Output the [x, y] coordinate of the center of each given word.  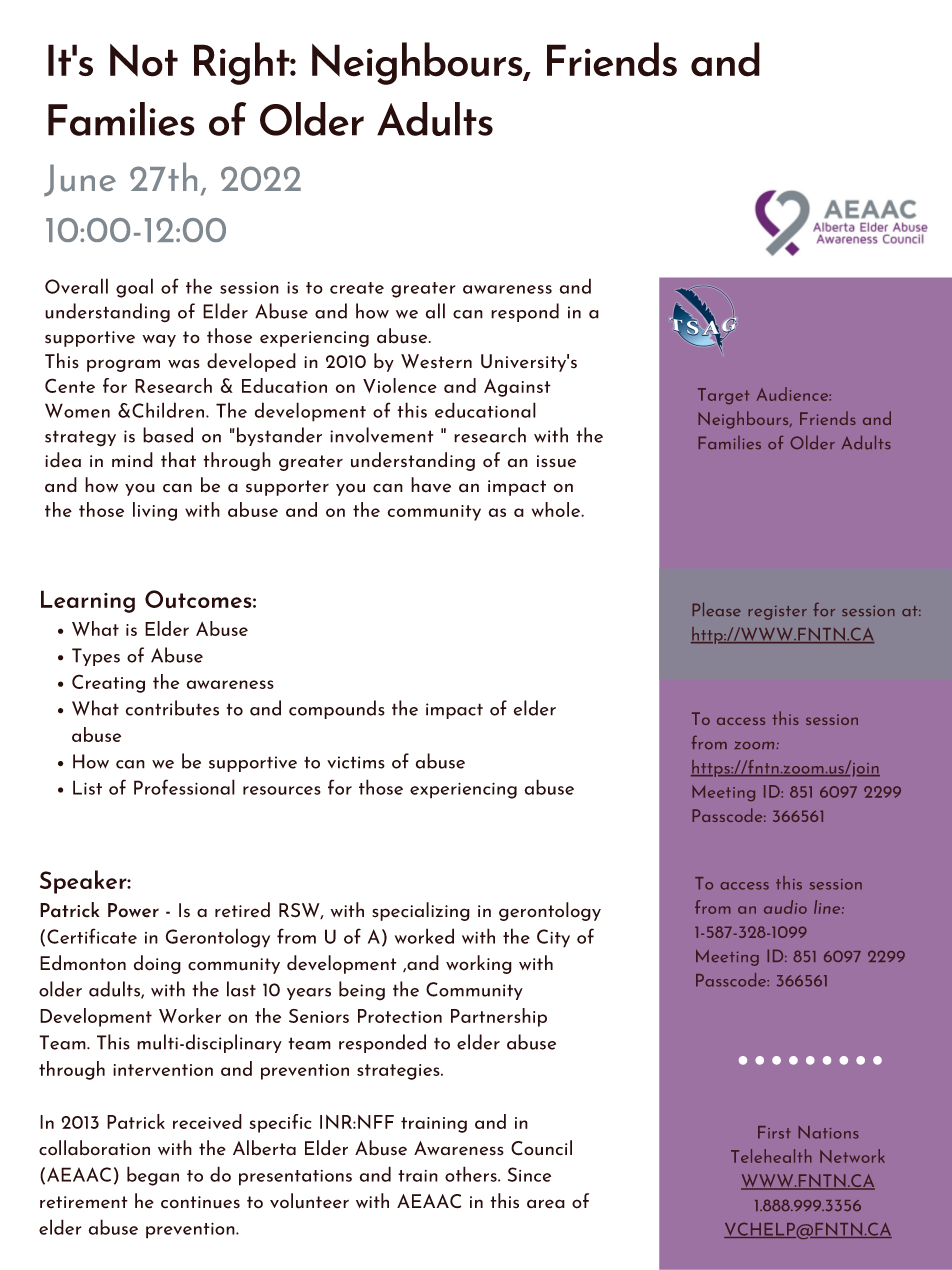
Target [723, 396]
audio [785, 907]
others [472, 1174]
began [153, 1176]
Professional [184, 787]
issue [556, 461]
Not [144, 60]
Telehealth [771, 1156]
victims [356, 762]
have [431, 485]
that [178, 459]
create [357, 288]
